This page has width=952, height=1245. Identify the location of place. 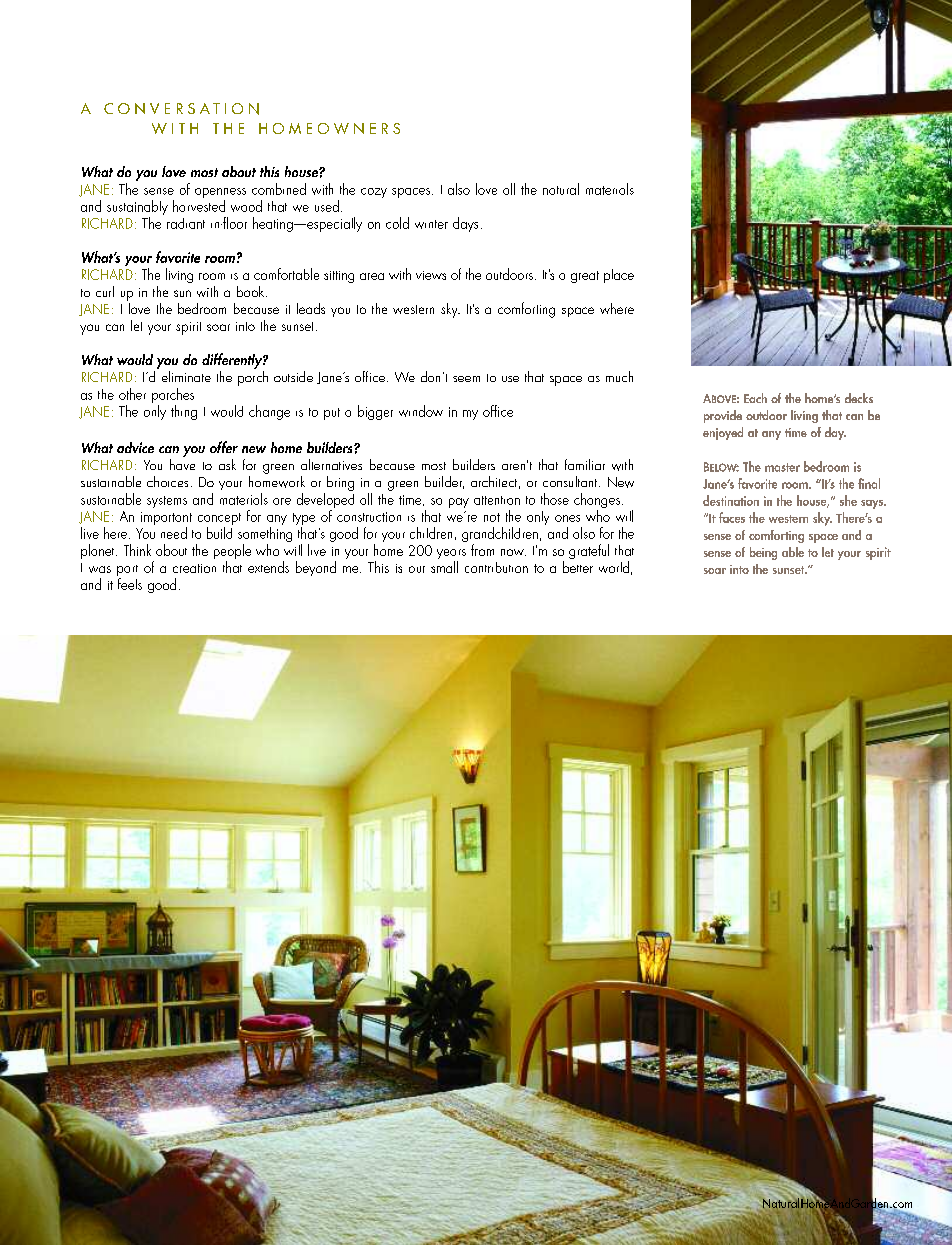
(619, 276).
